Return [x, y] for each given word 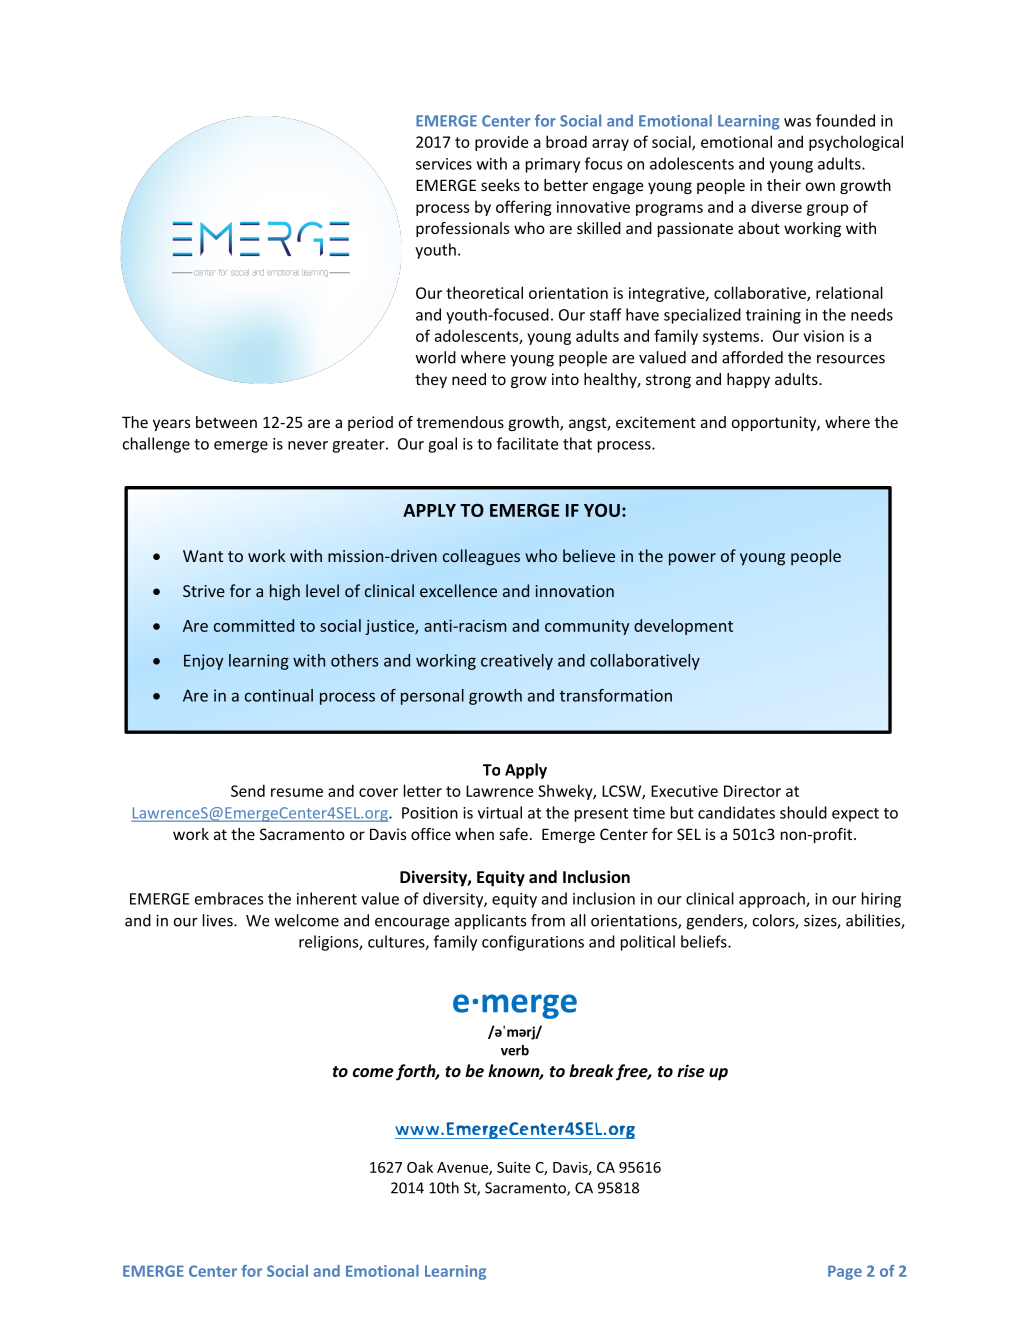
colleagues [481, 557]
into [565, 379]
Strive [204, 591]
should [803, 812]
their [784, 185]
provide [501, 143]
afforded [752, 357]
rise [691, 1070]
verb [515, 1050]
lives [219, 920]
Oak [420, 1167]
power [692, 559]
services [444, 164]
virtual [500, 812]
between [226, 422]
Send [248, 790]
